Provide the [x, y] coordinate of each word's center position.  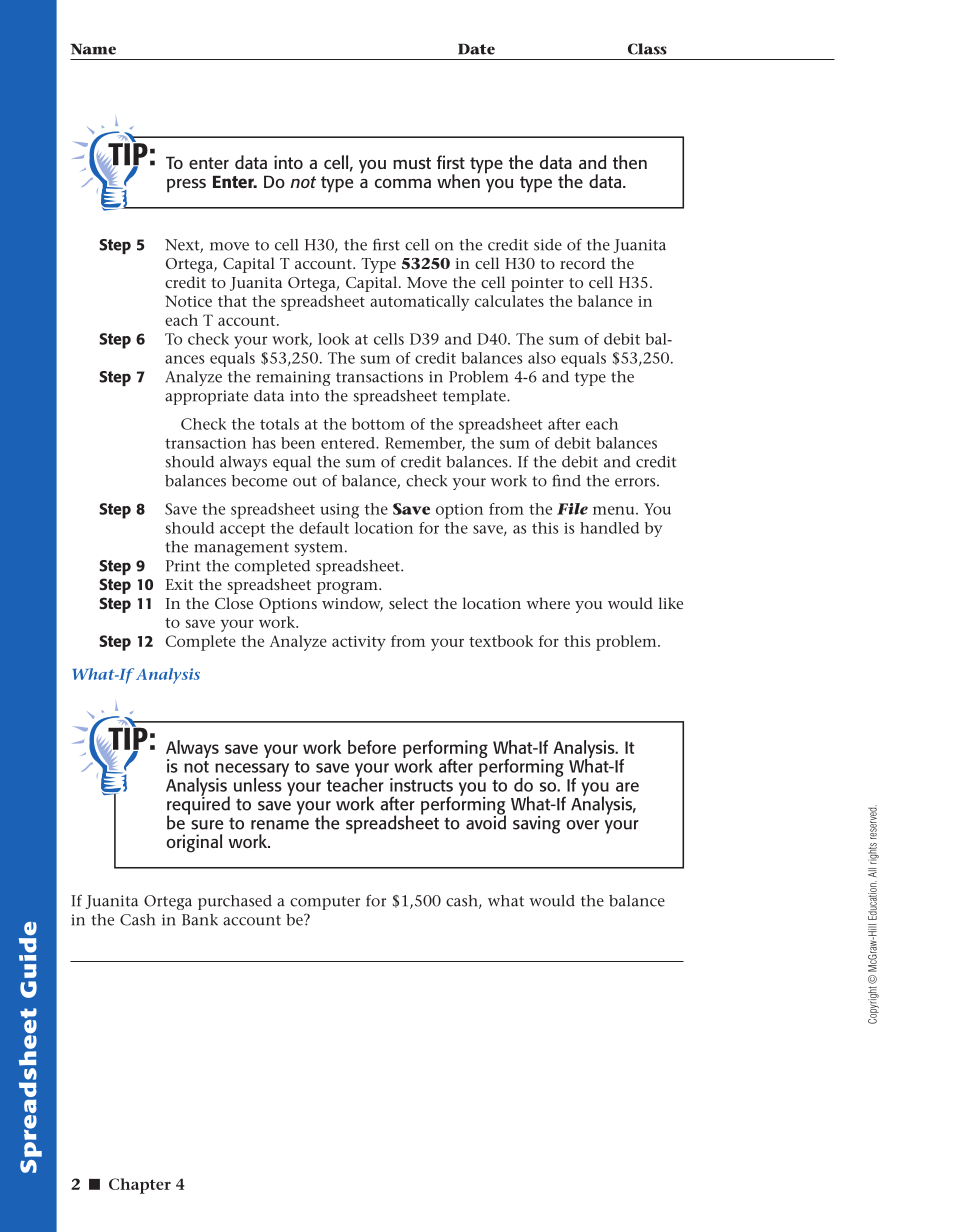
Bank [200, 920]
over [582, 825]
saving [536, 825]
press [186, 186]
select [408, 603]
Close [234, 603]
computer [325, 903]
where [548, 603]
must [412, 163]
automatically [419, 303]
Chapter [140, 1186]
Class [647, 49]
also [542, 358]
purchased [235, 902]
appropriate [206, 397]
